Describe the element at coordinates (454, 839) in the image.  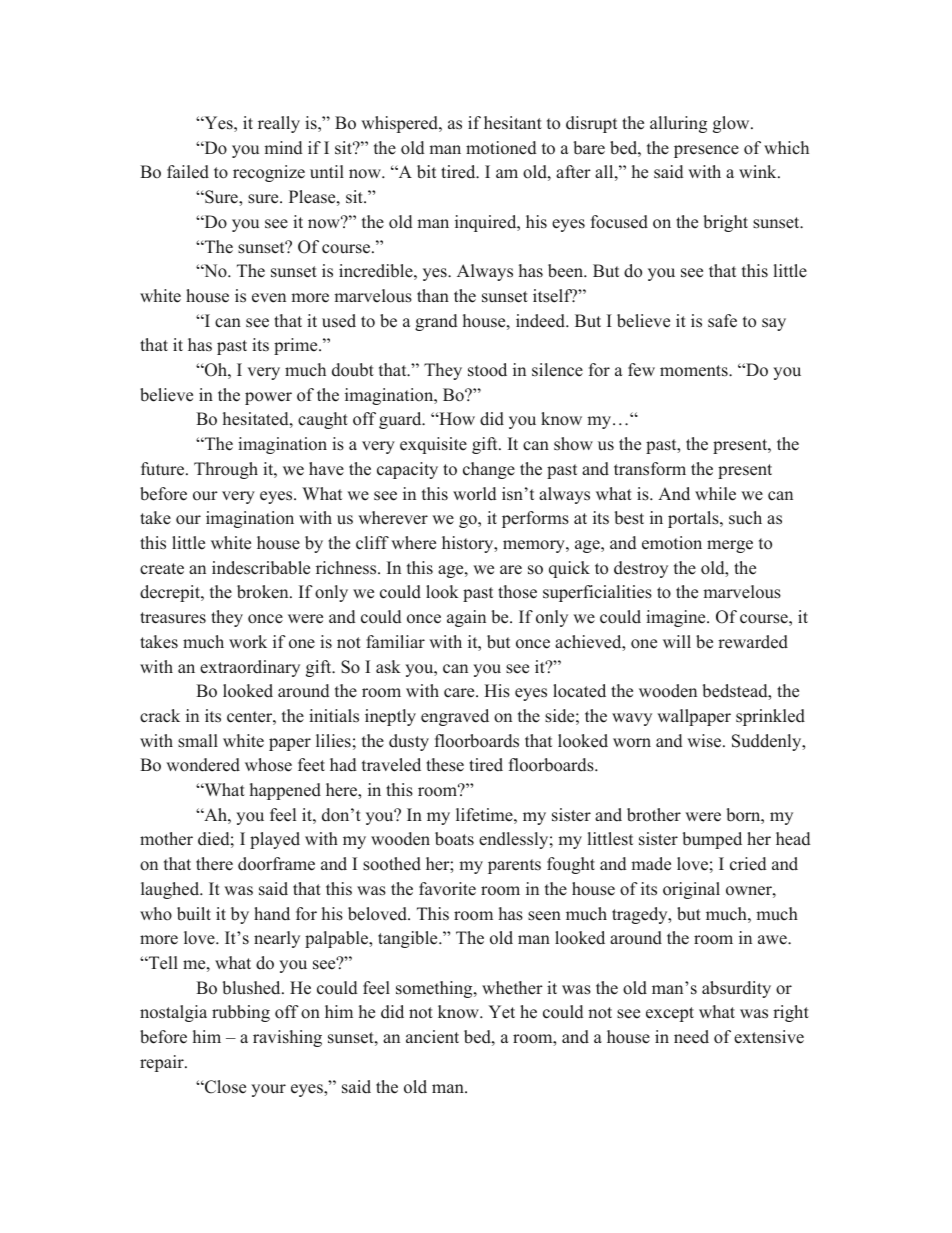
I see `boats` at that location.
